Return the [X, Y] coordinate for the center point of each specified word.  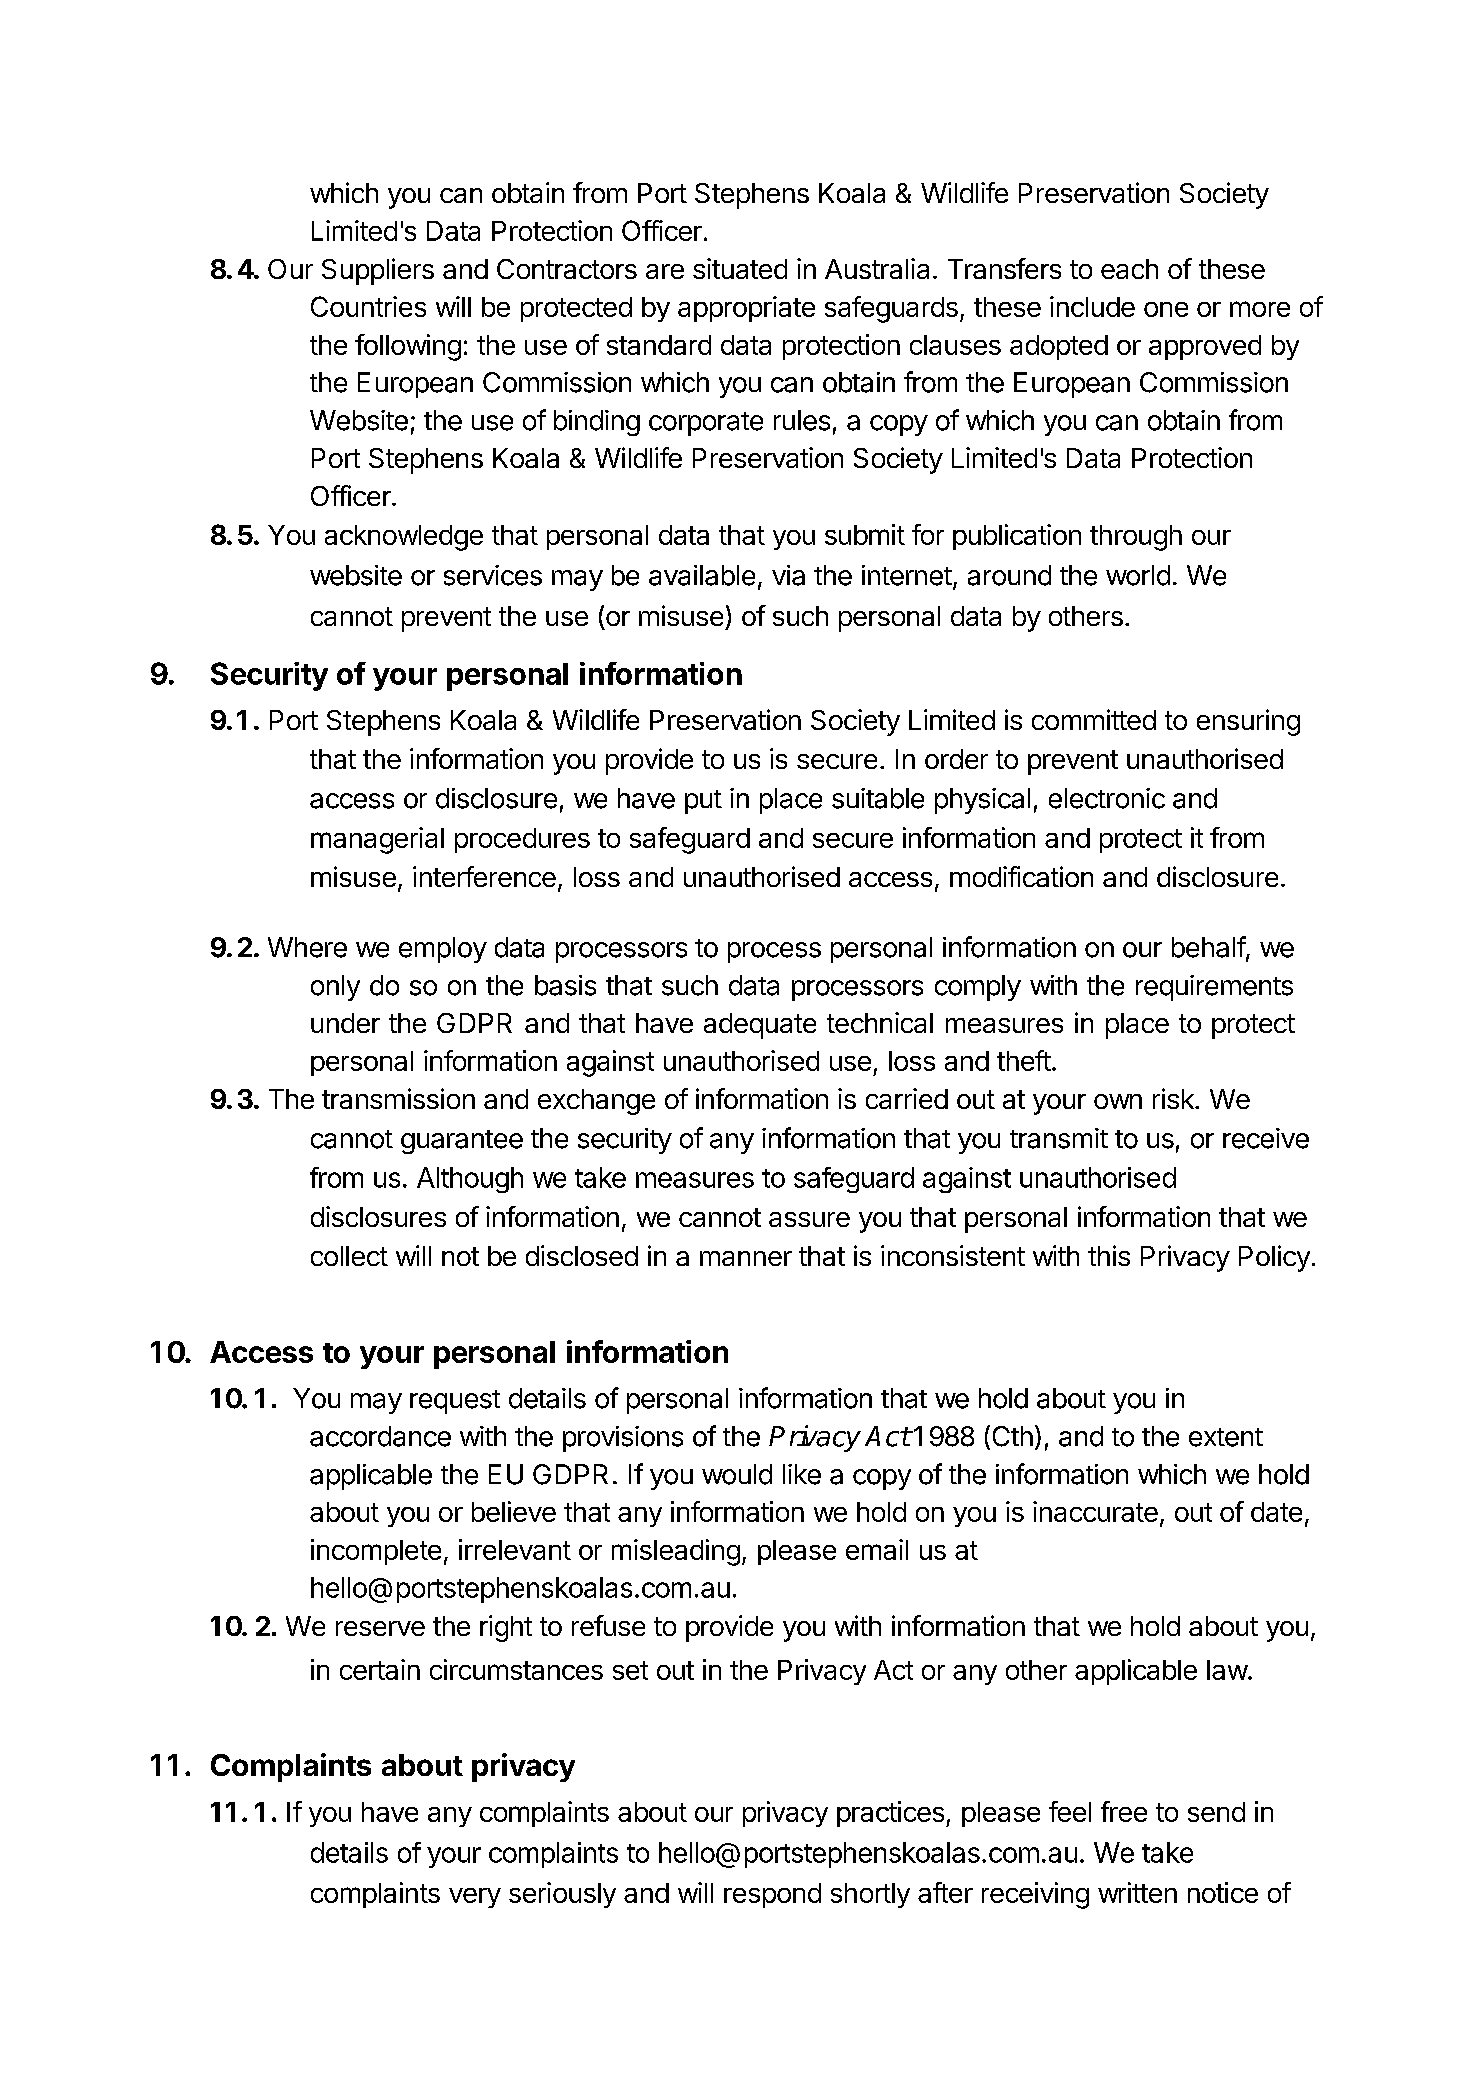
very [475, 1898]
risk [1174, 1098]
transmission [398, 1098]
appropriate [746, 309]
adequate [760, 1026]
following [408, 347]
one [1166, 309]
